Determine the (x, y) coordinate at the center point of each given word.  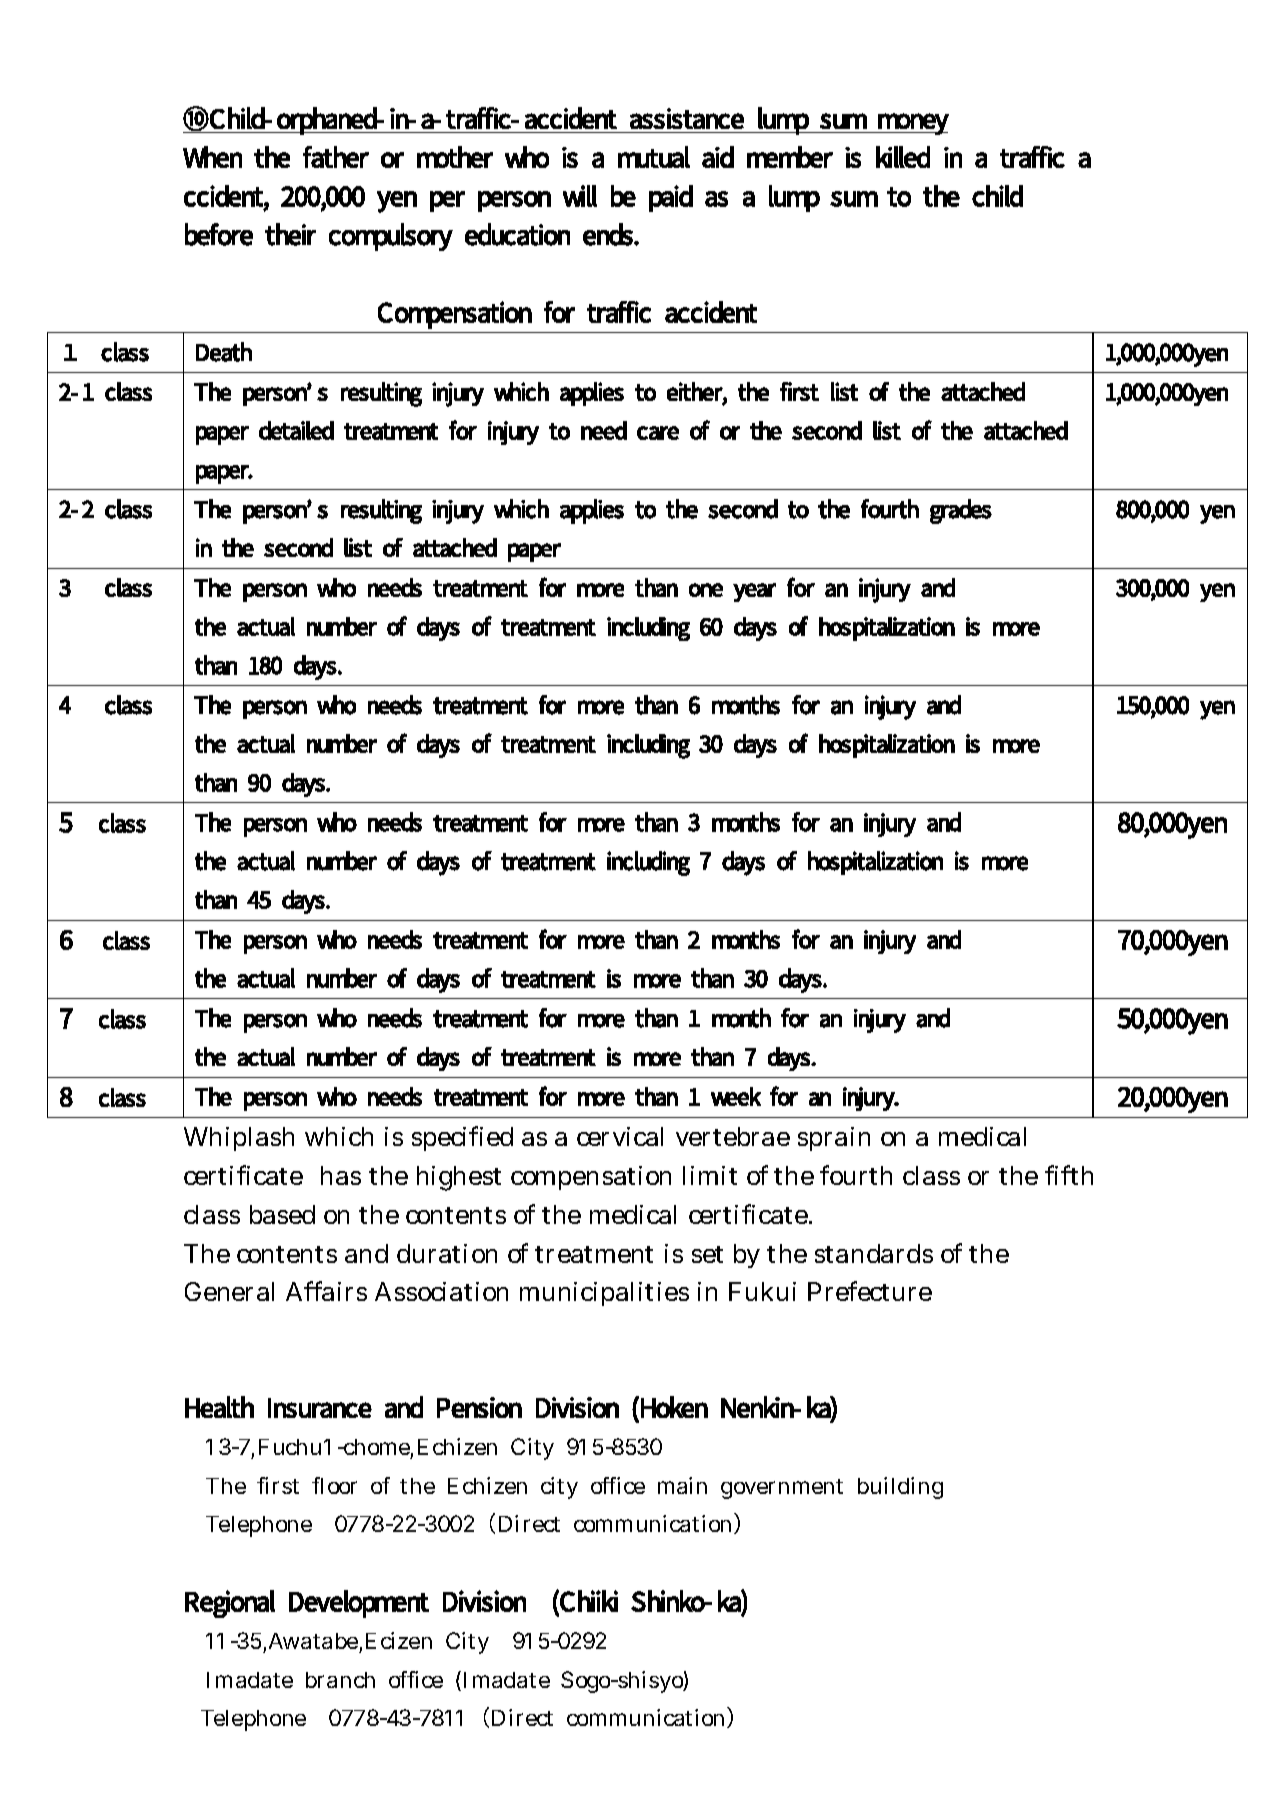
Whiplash (239, 1139)
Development (359, 1604)
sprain (834, 1139)
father (336, 157)
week (736, 1096)
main (682, 1485)
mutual (654, 157)
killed (903, 157)
